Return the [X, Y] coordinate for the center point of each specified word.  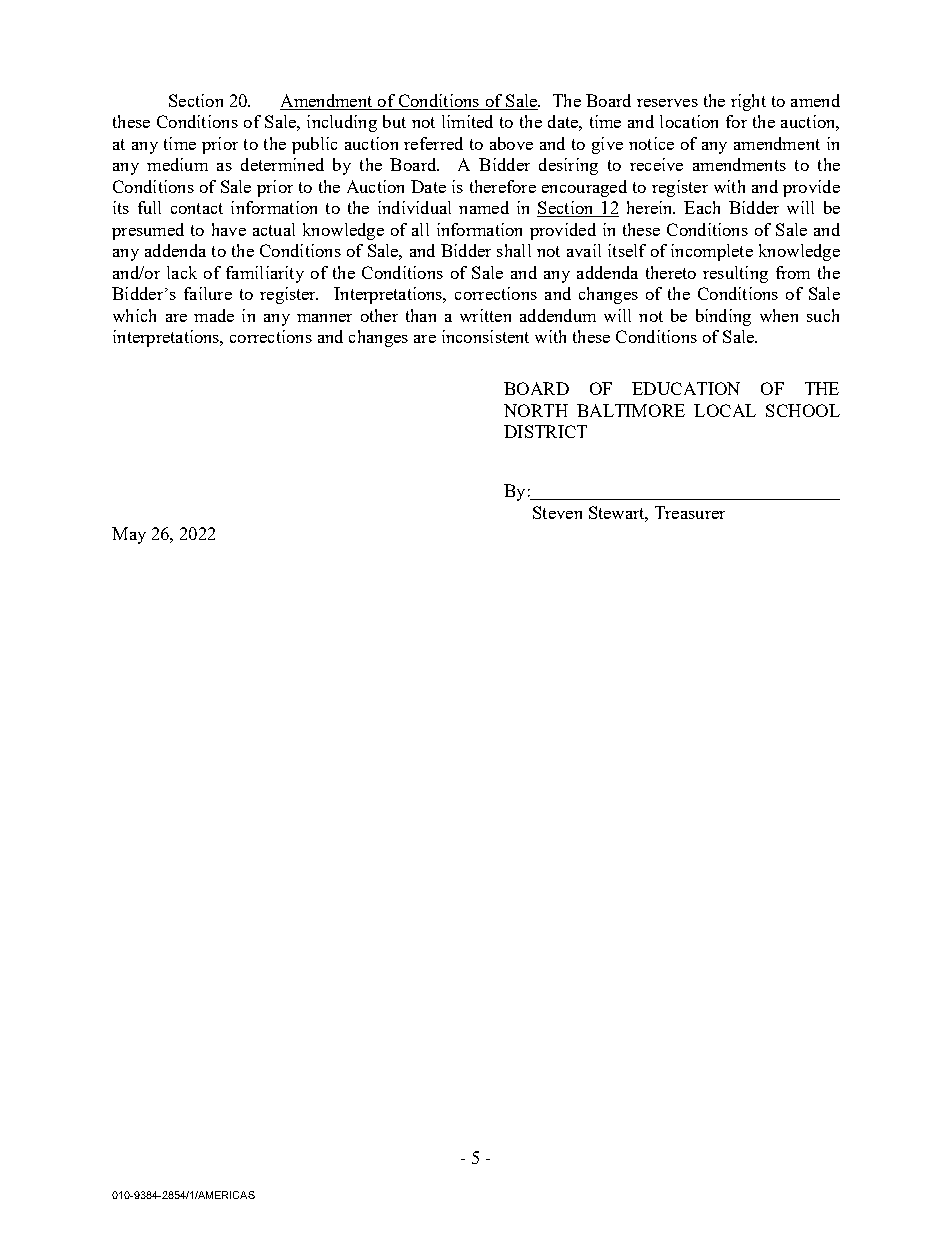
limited [467, 121]
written [485, 315]
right [748, 102]
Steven [557, 512]
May [129, 535]
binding [723, 317]
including [342, 123]
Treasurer [690, 512]
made [214, 315]
